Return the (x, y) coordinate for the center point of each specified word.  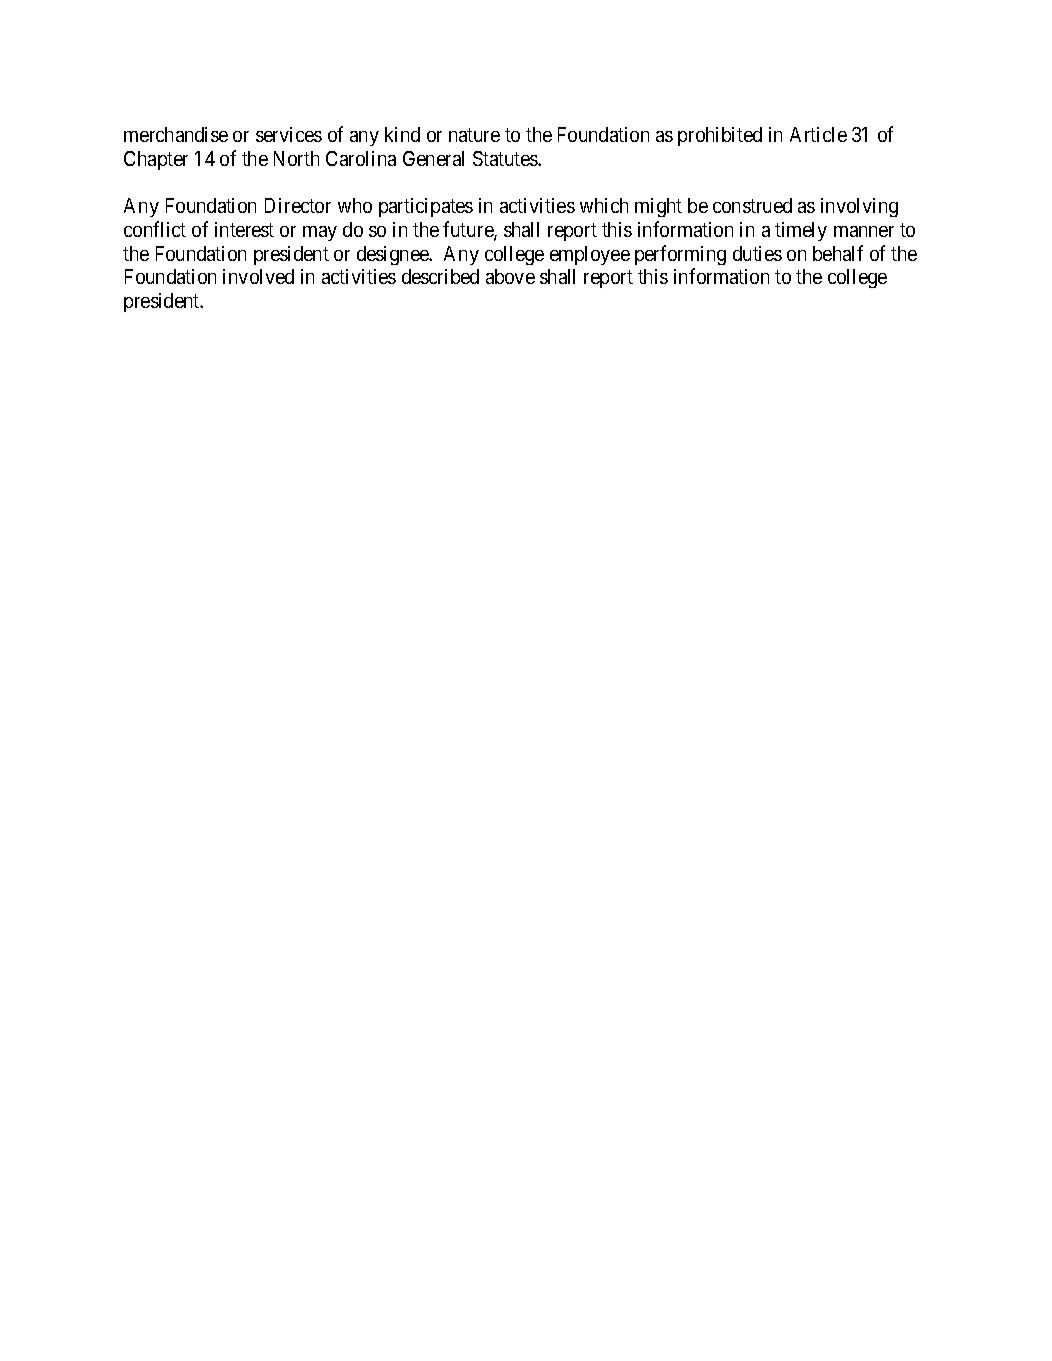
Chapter (156, 160)
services (289, 134)
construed (752, 205)
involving (859, 207)
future (469, 230)
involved (258, 276)
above (510, 276)
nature (474, 135)
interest (244, 229)
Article (818, 134)
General (433, 158)
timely (801, 231)
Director (298, 205)
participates (426, 207)
